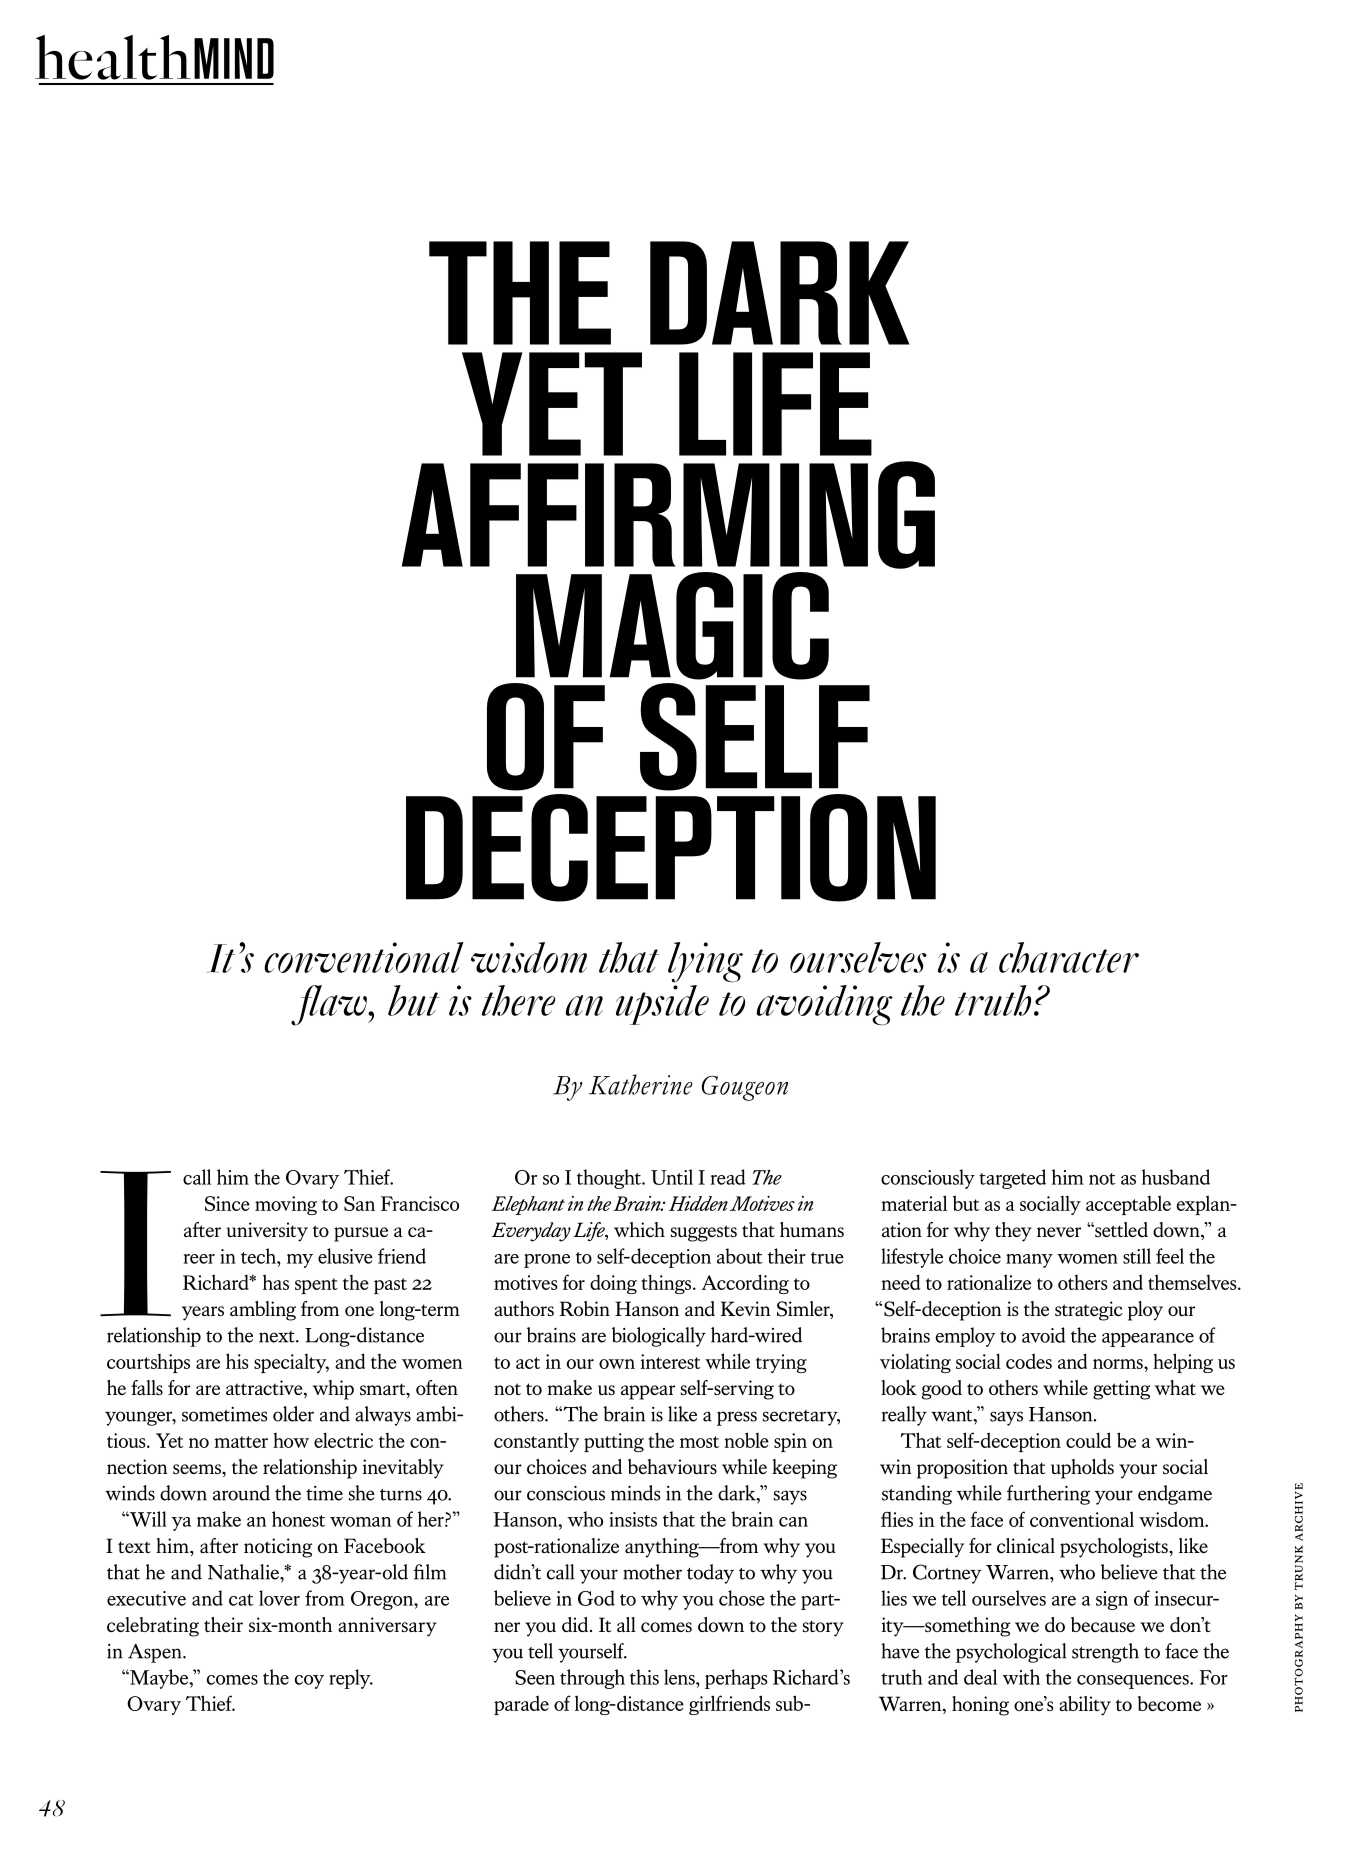 The image size is (1356, 1852). What do you see at coordinates (309, 1682) in the screenshot?
I see `coy` at bounding box center [309, 1682].
